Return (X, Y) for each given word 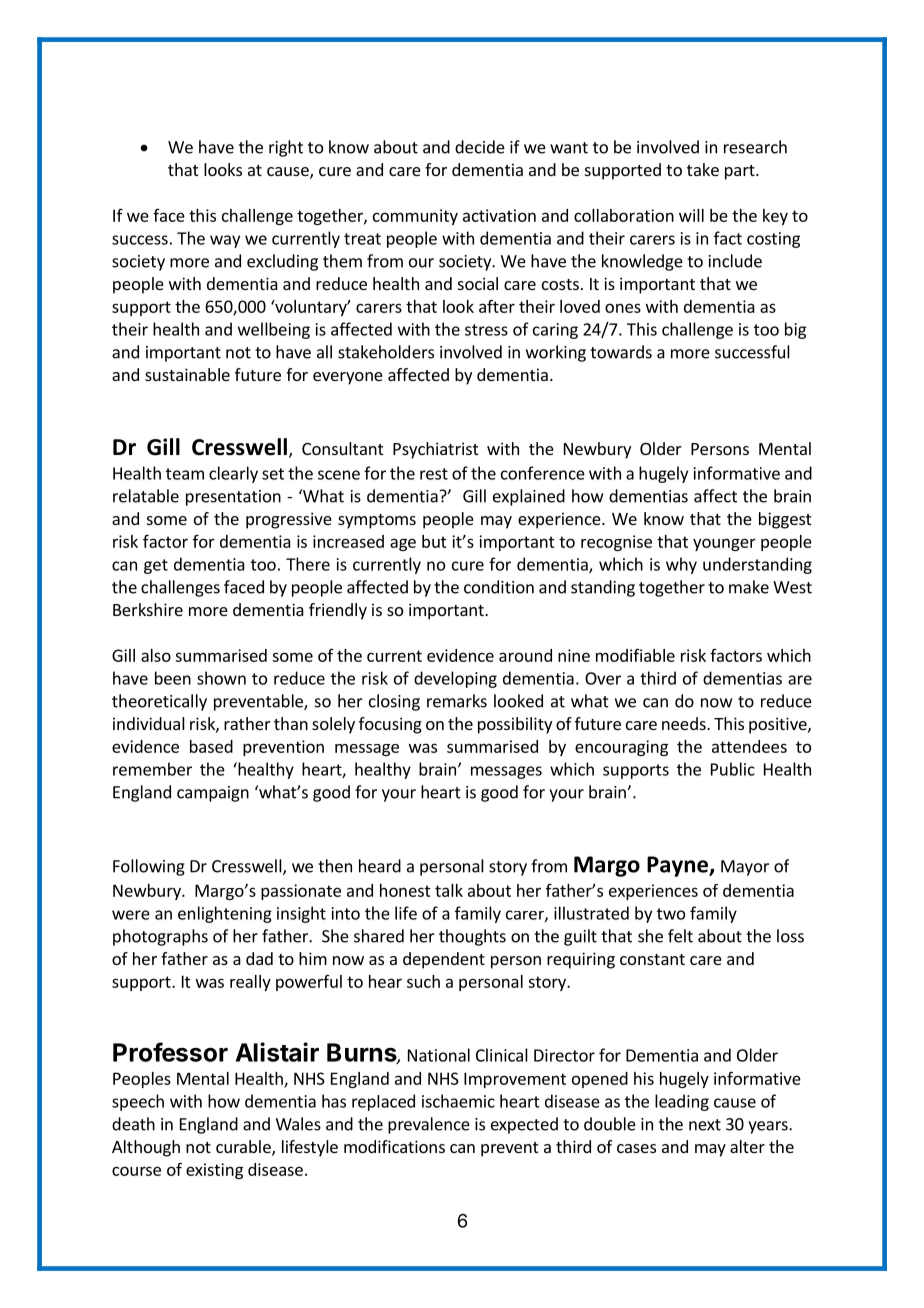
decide (480, 147)
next (705, 1125)
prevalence (429, 1125)
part (741, 172)
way (225, 241)
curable (244, 1148)
